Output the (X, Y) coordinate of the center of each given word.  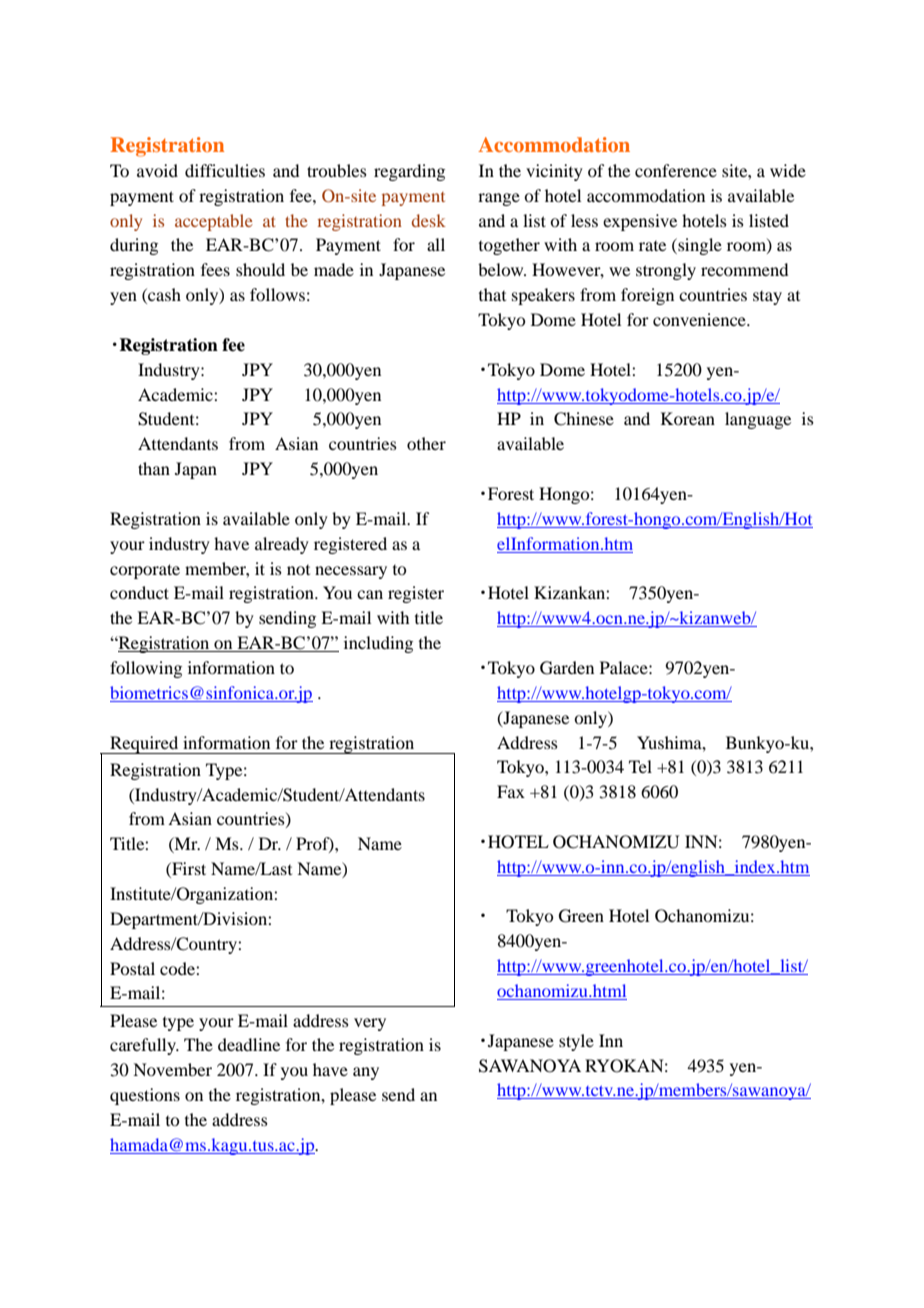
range (499, 199)
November (172, 1069)
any (366, 1073)
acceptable (214, 222)
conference (676, 170)
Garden (567, 668)
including (378, 644)
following (146, 669)
